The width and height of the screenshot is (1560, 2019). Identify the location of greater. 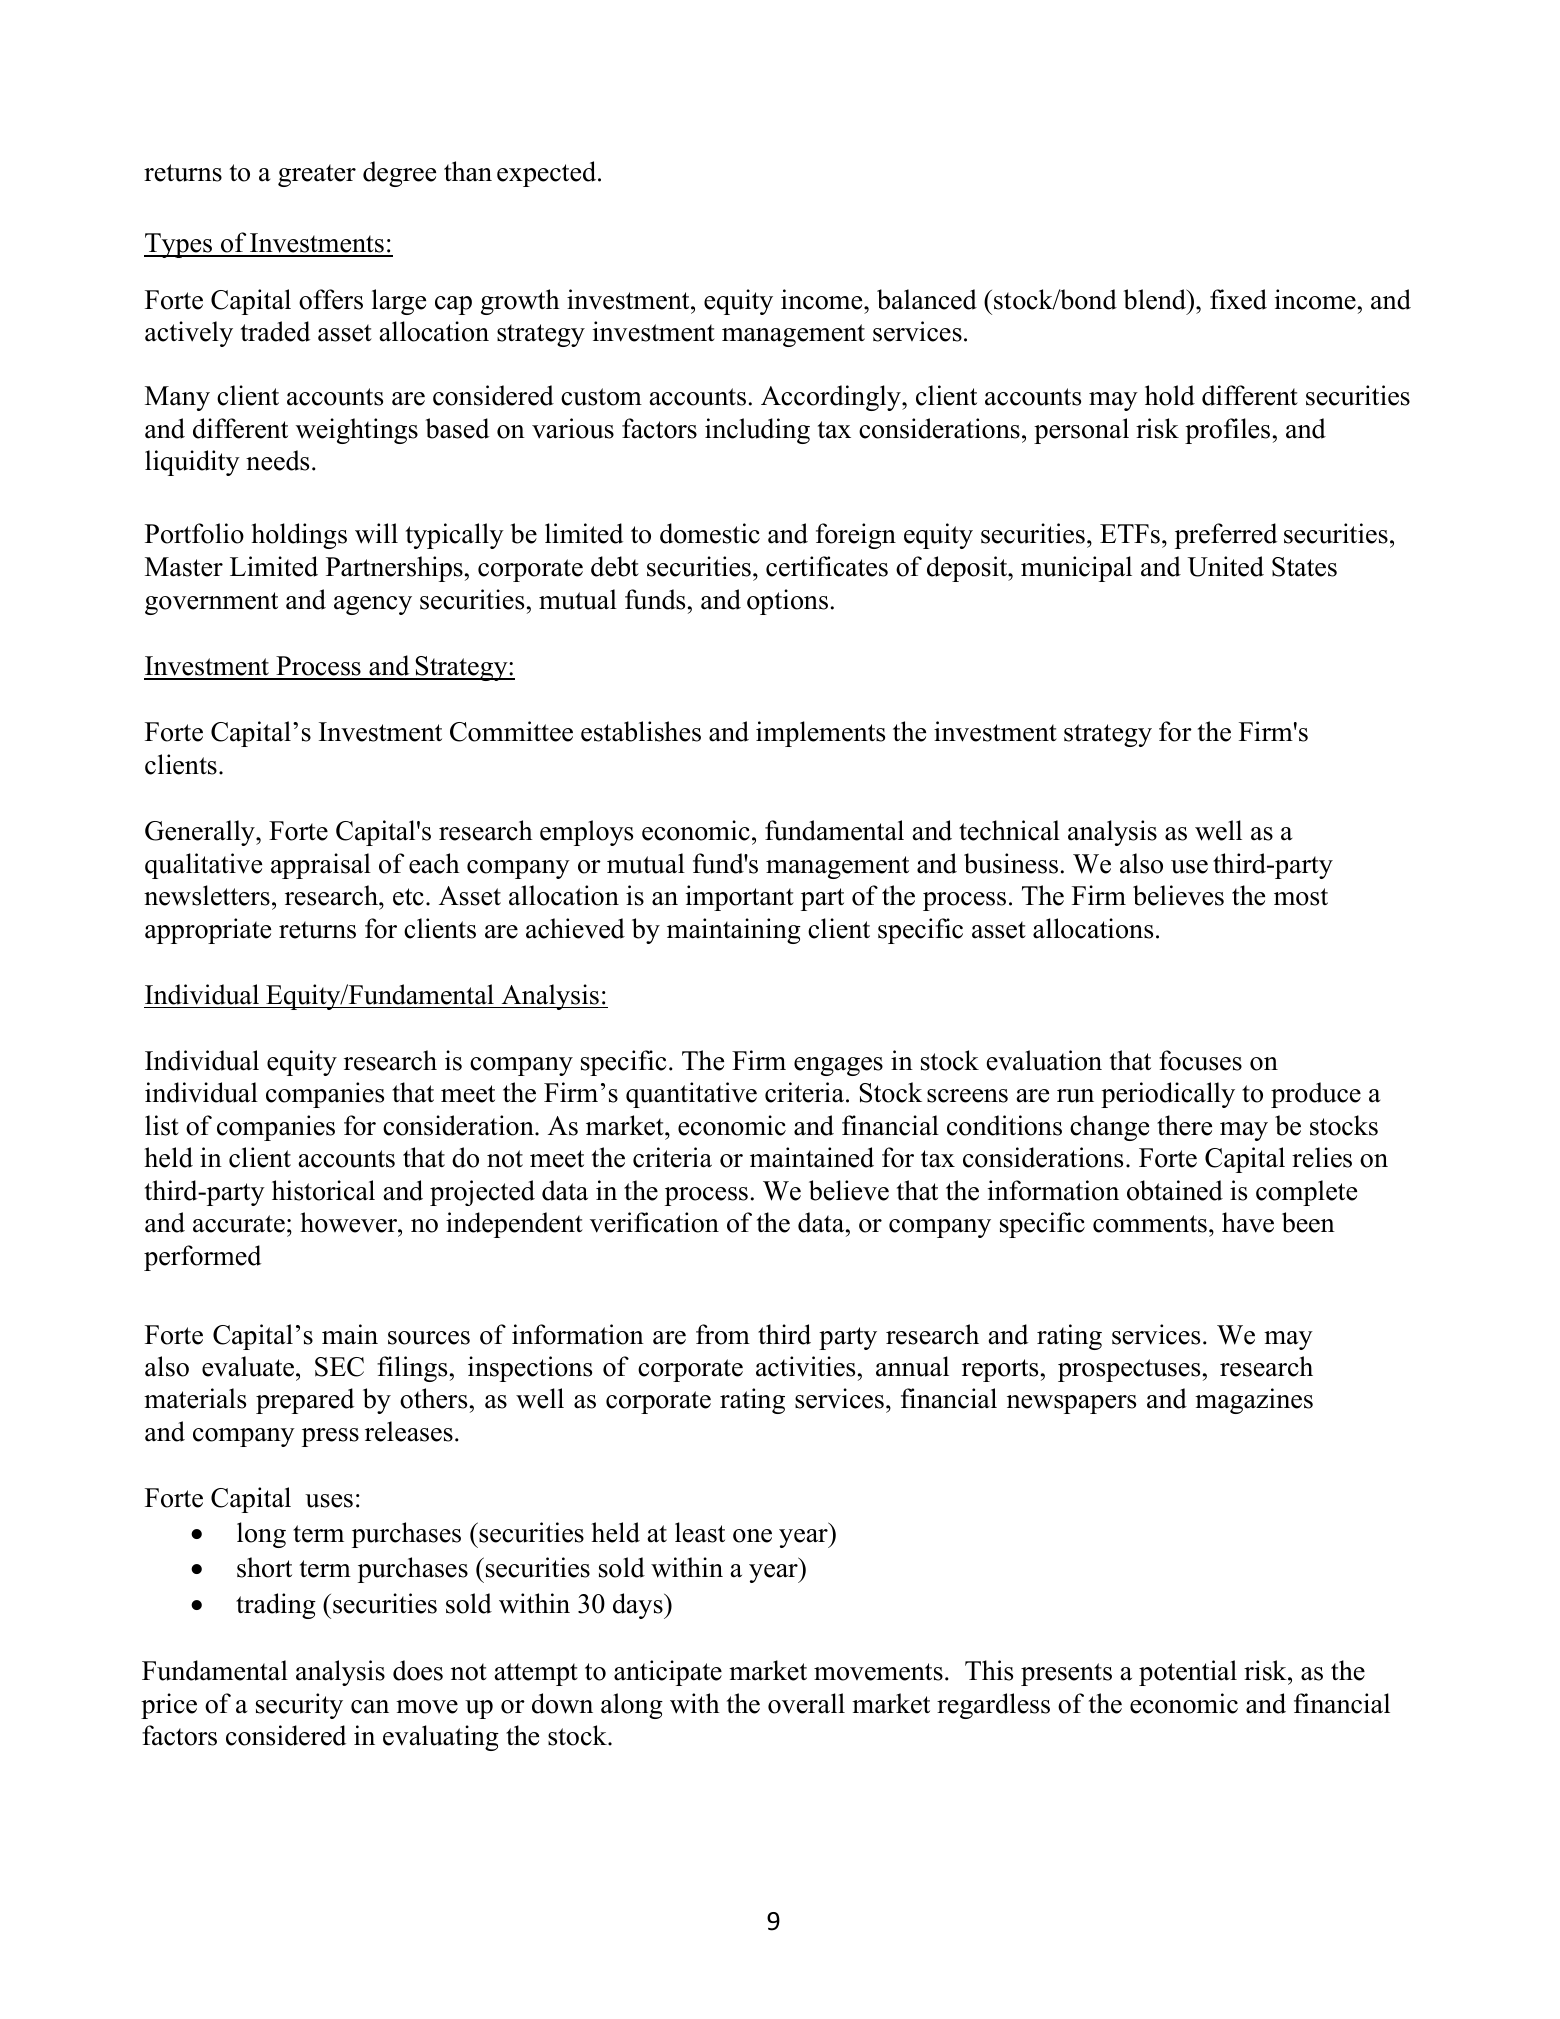
(317, 175).
